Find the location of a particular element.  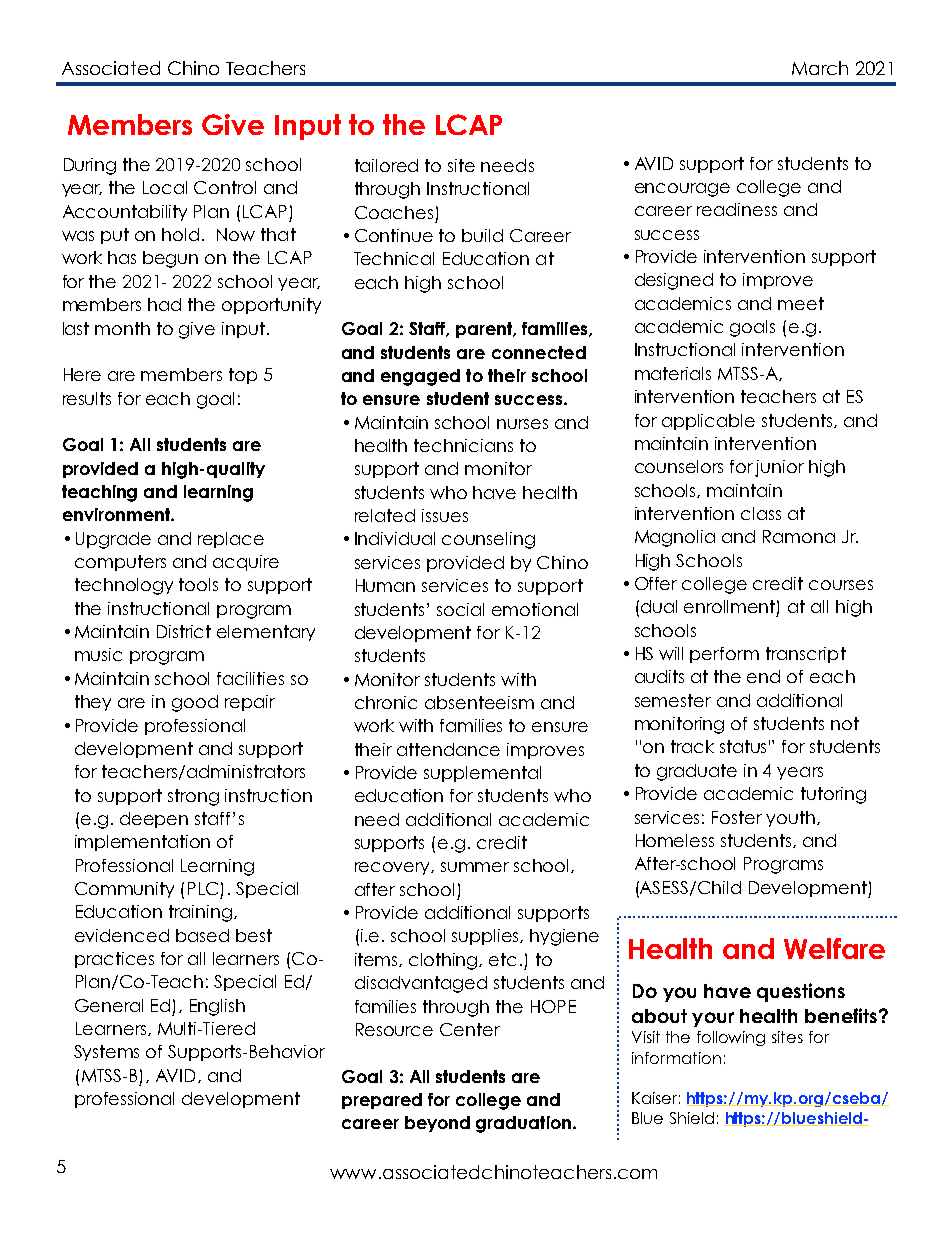

March is located at coordinates (820, 68).
